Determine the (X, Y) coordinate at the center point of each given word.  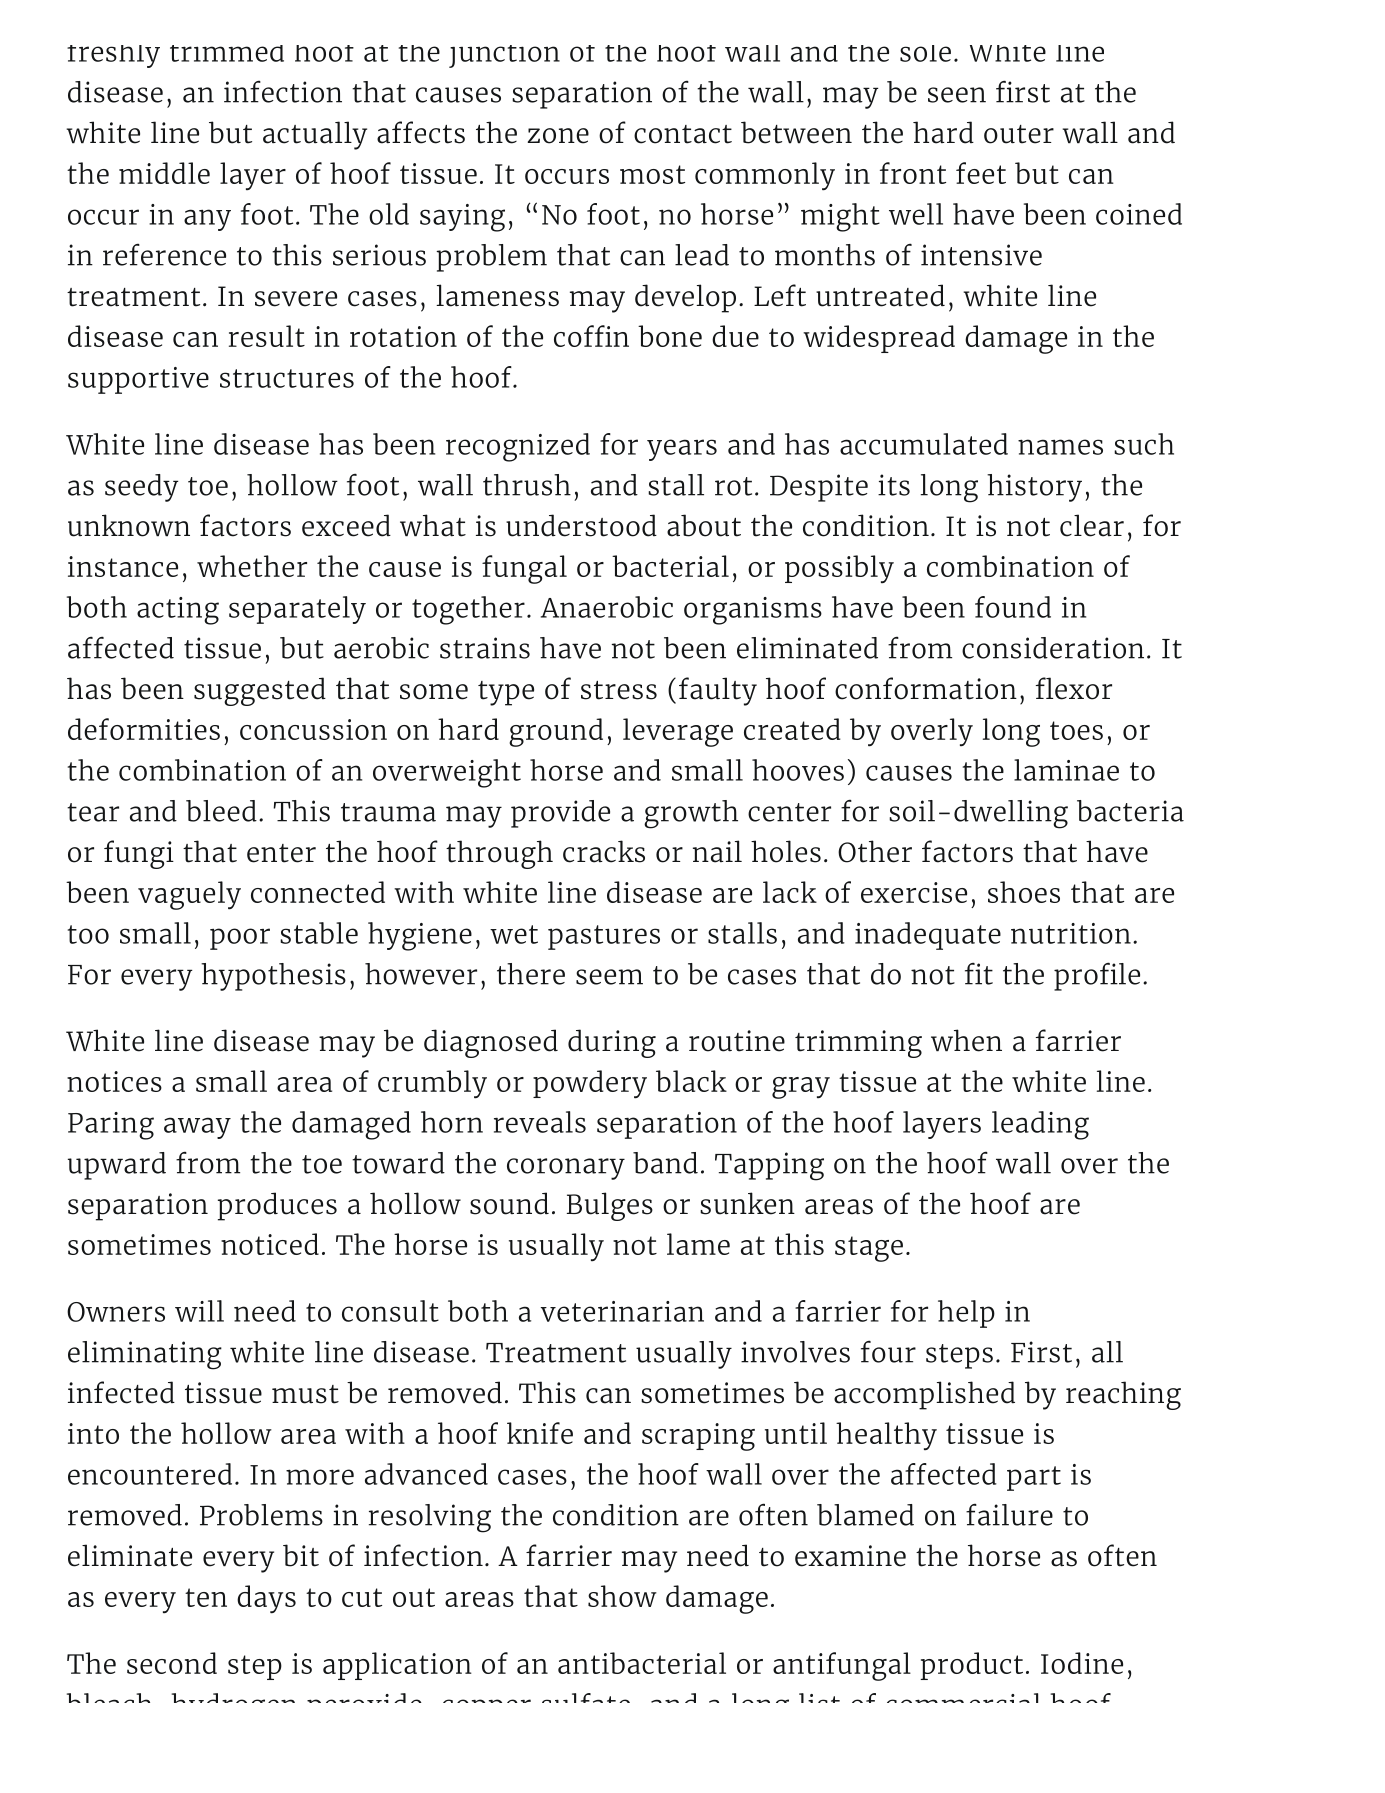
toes (1076, 730)
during (612, 1043)
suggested (260, 691)
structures (287, 378)
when (966, 1040)
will (199, 1311)
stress (619, 690)
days (266, 1599)
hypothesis (273, 977)
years (682, 450)
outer (1019, 134)
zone (558, 136)
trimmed (227, 53)
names (1060, 447)
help (966, 1314)
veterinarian (622, 1311)
